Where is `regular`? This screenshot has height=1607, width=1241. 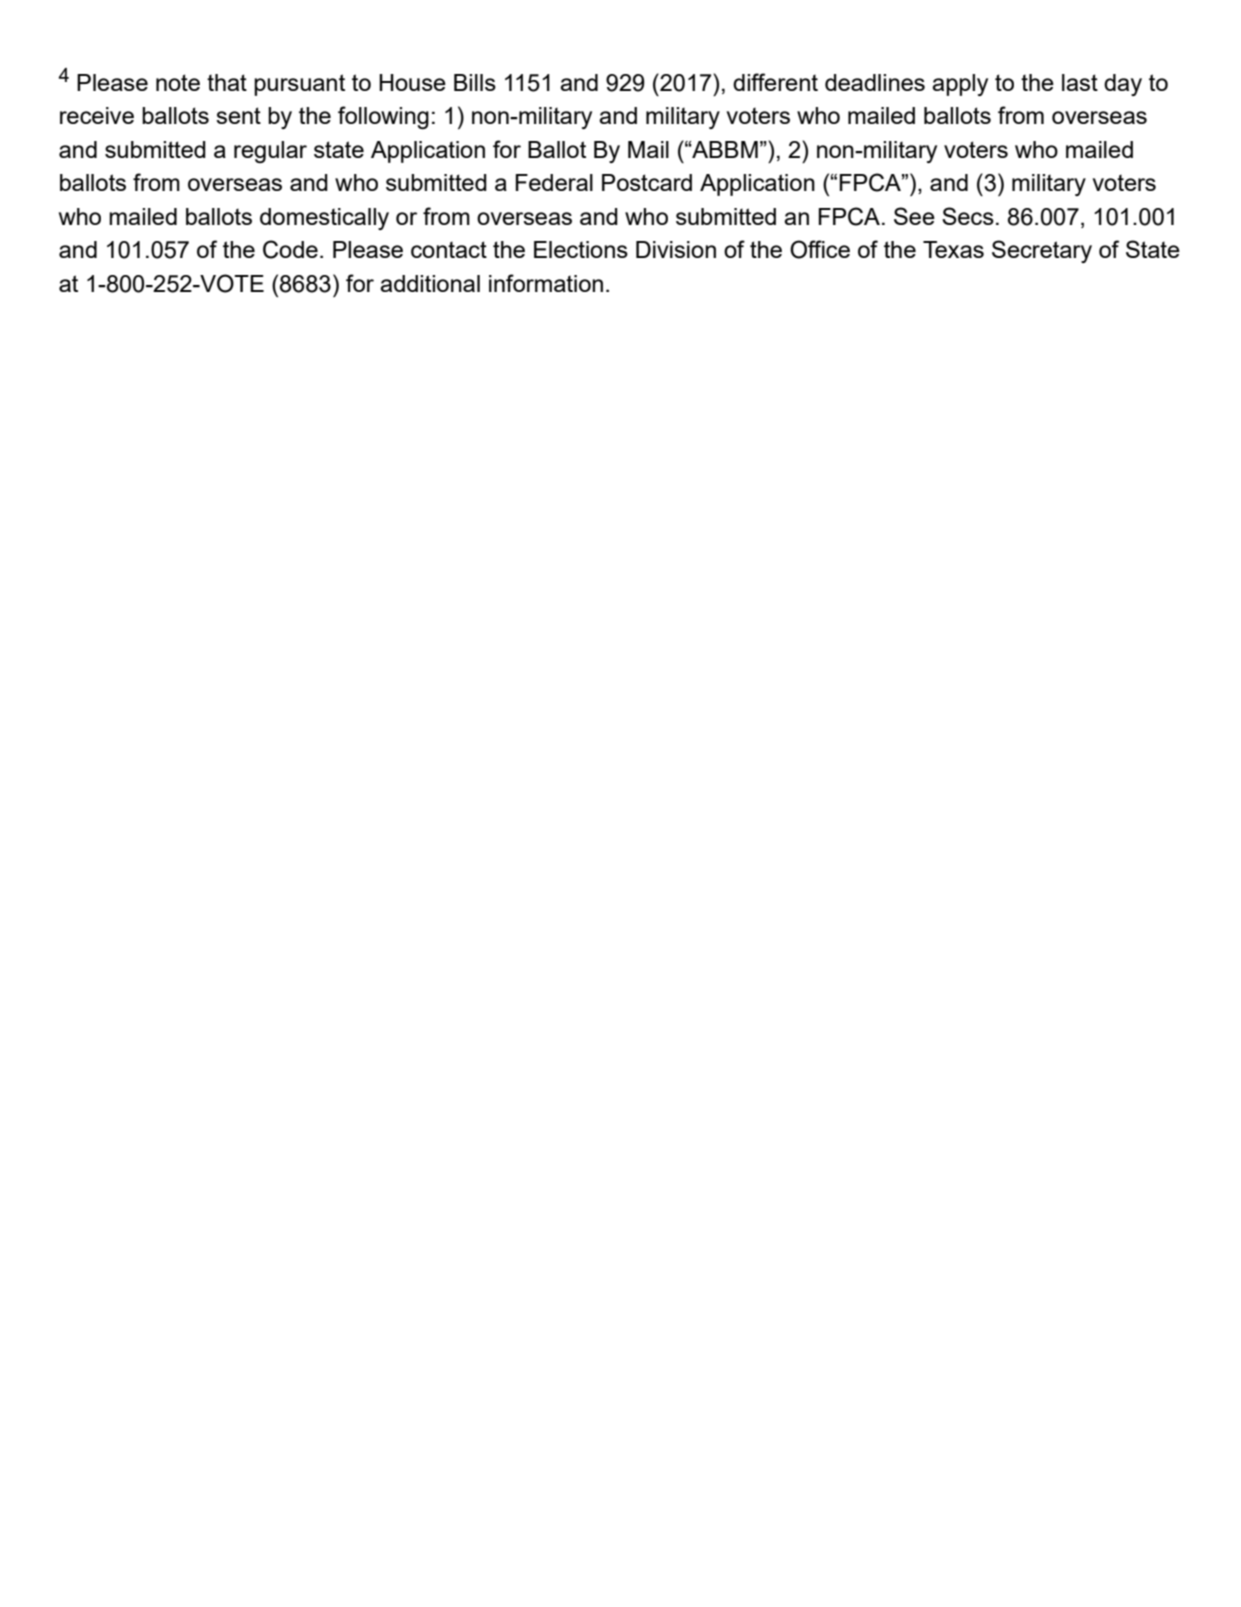 regular is located at coordinates (270, 152).
